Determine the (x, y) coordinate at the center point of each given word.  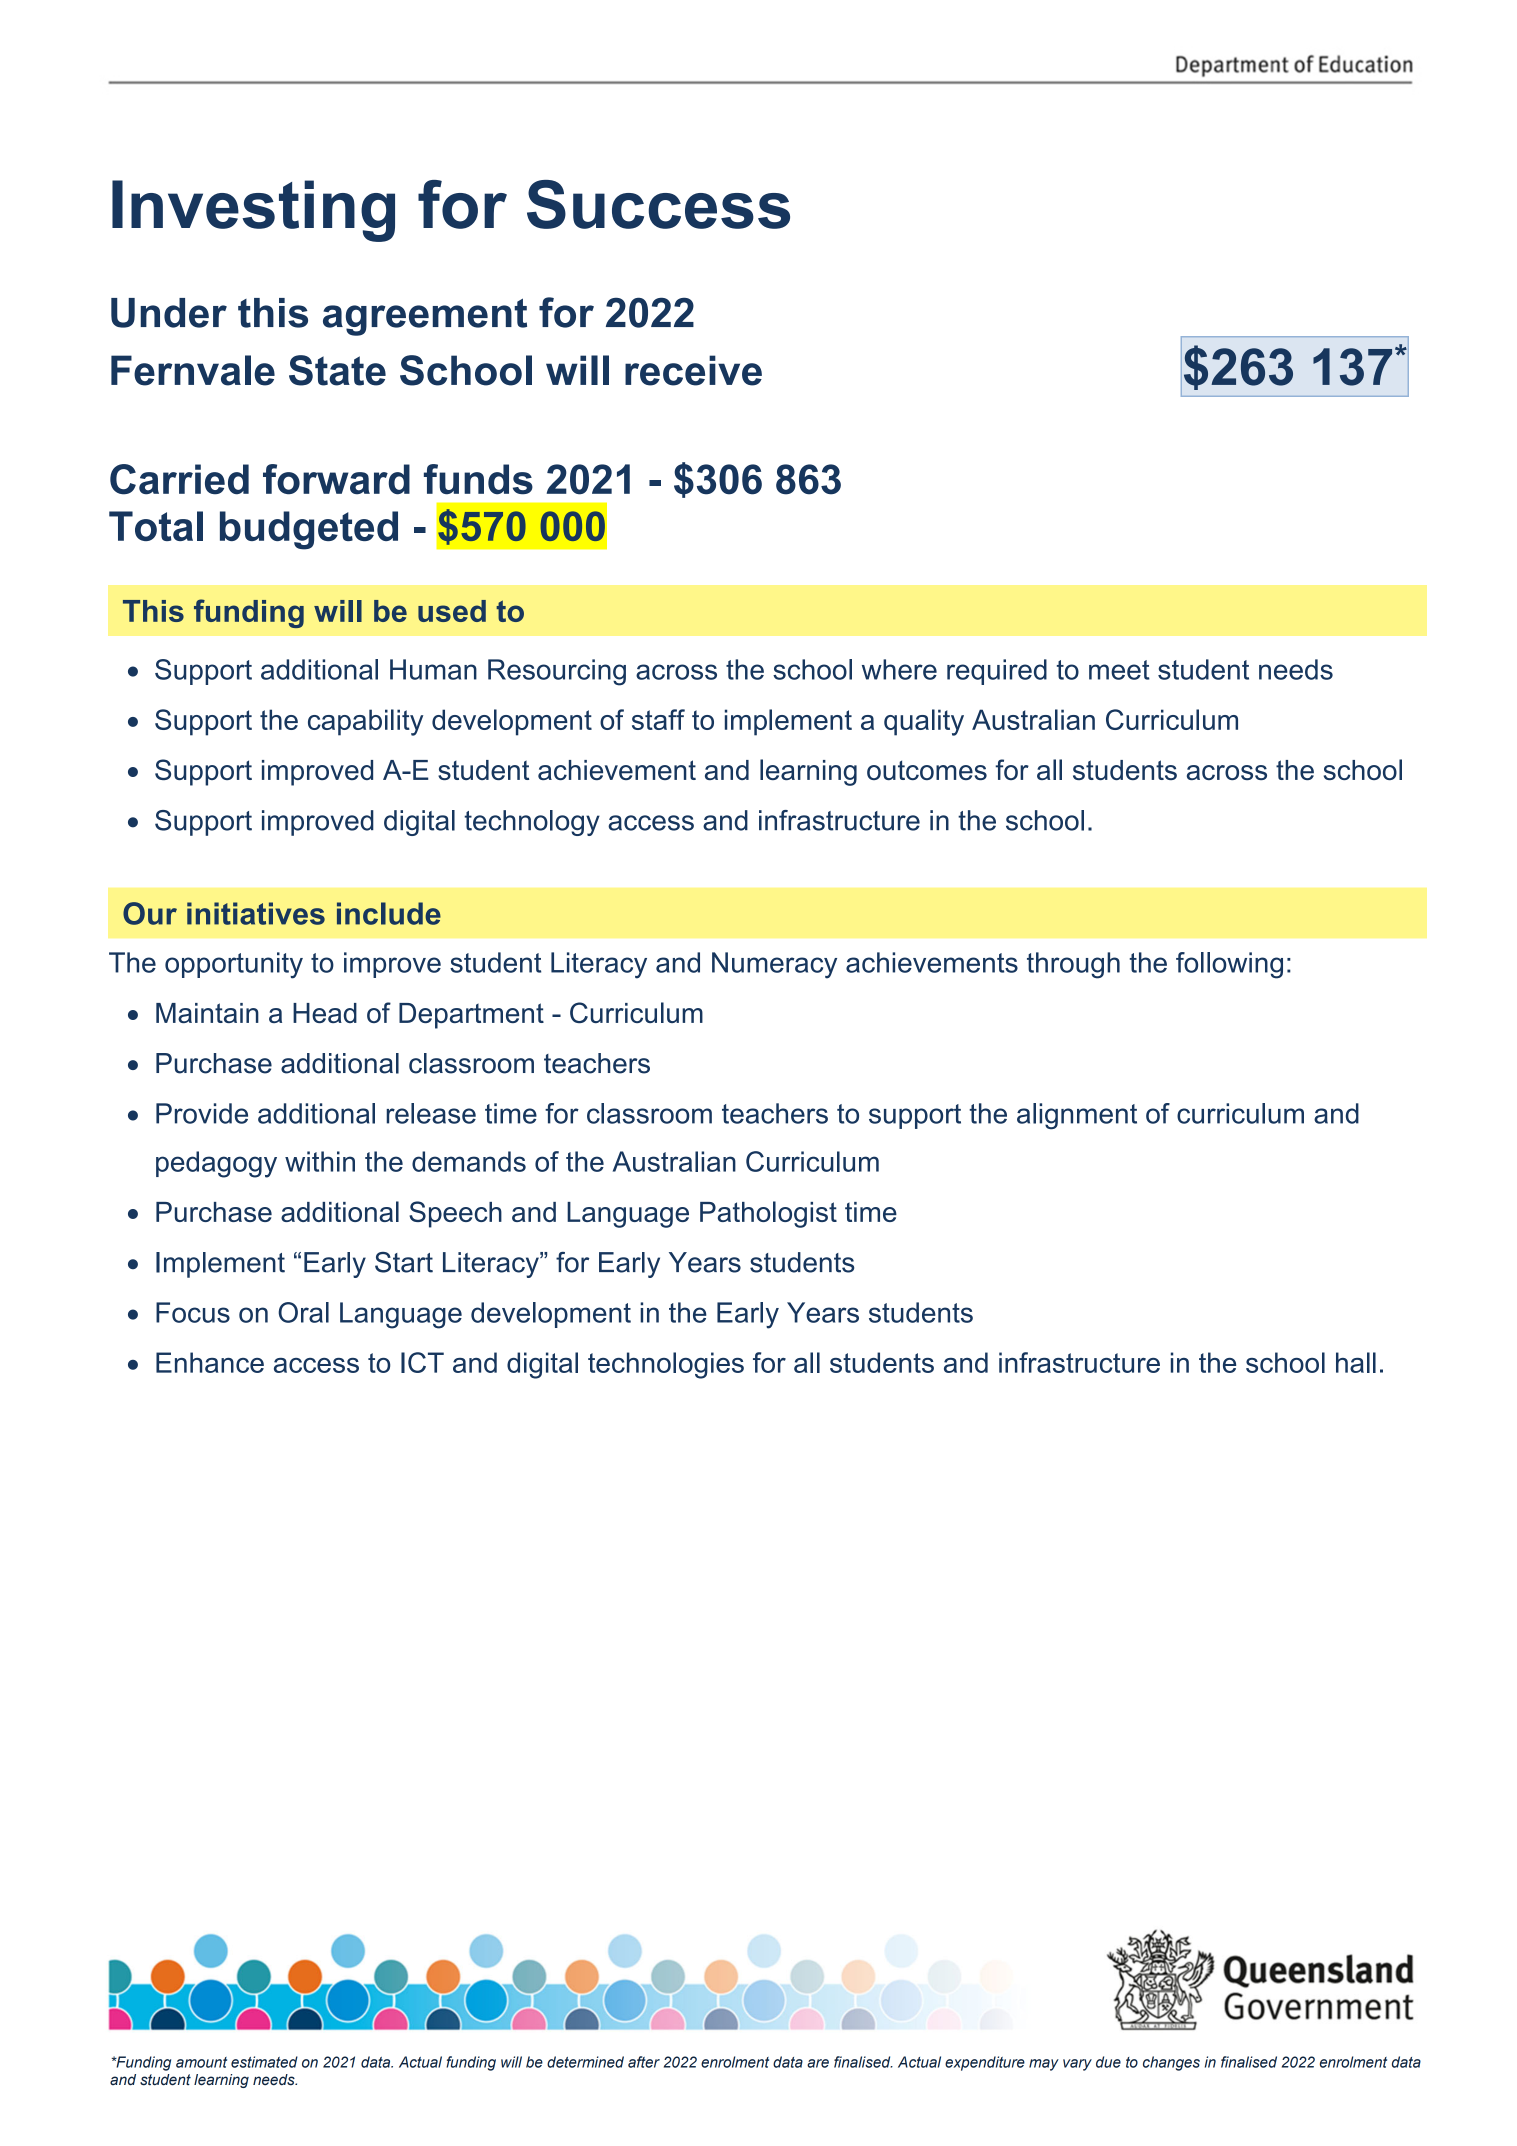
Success (658, 204)
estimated (264, 2062)
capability (365, 722)
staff (658, 719)
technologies (666, 1365)
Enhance (210, 1362)
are (818, 2063)
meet (1119, 670)
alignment (1077, 1116)
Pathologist (768, 1214)
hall (1356, 1362)
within (320, 1161)
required (997, 672)
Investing (253, 211)
